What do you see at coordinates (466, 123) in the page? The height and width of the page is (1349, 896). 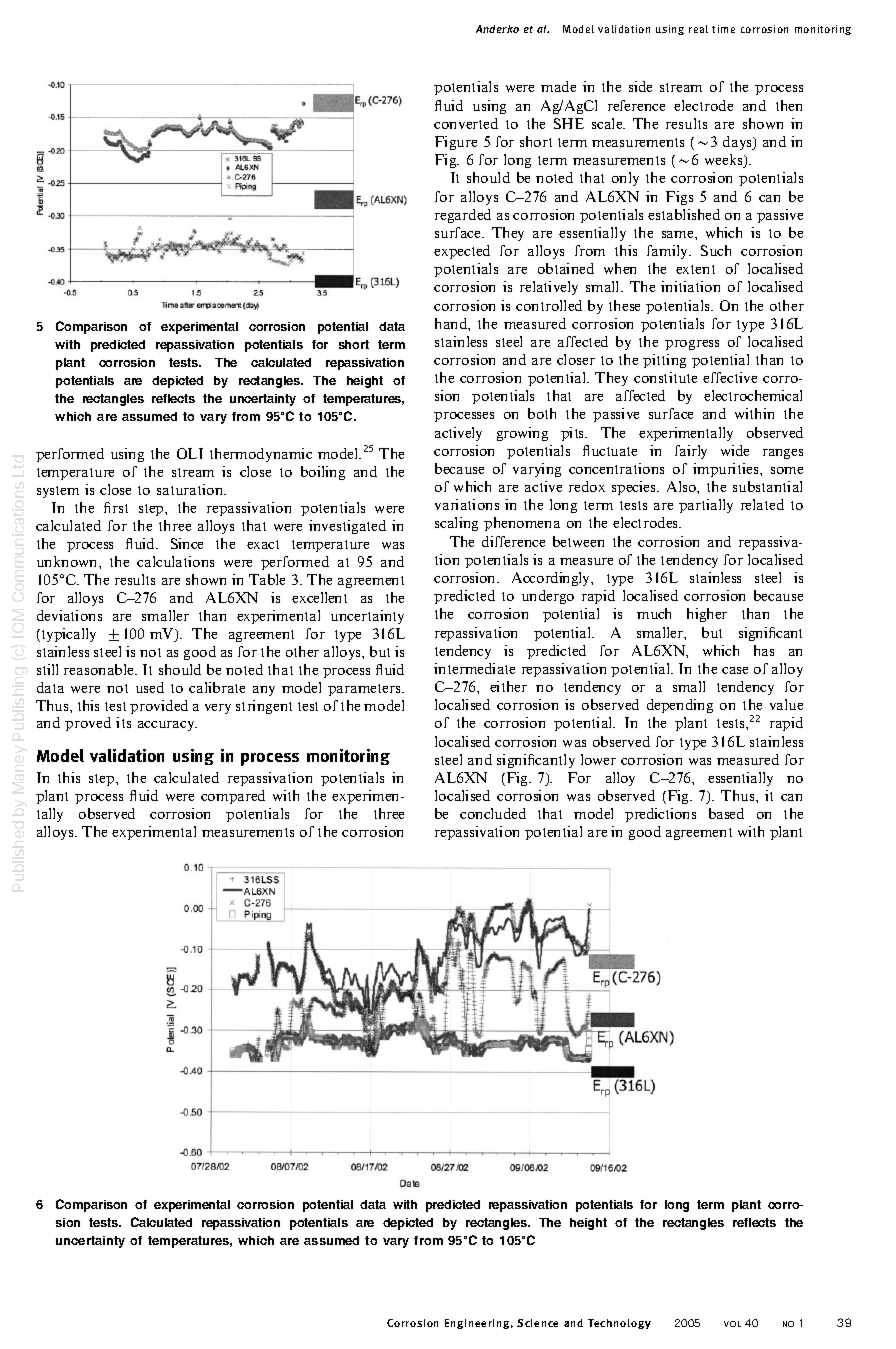 I see `converted` at bounding box center [466, 123].
